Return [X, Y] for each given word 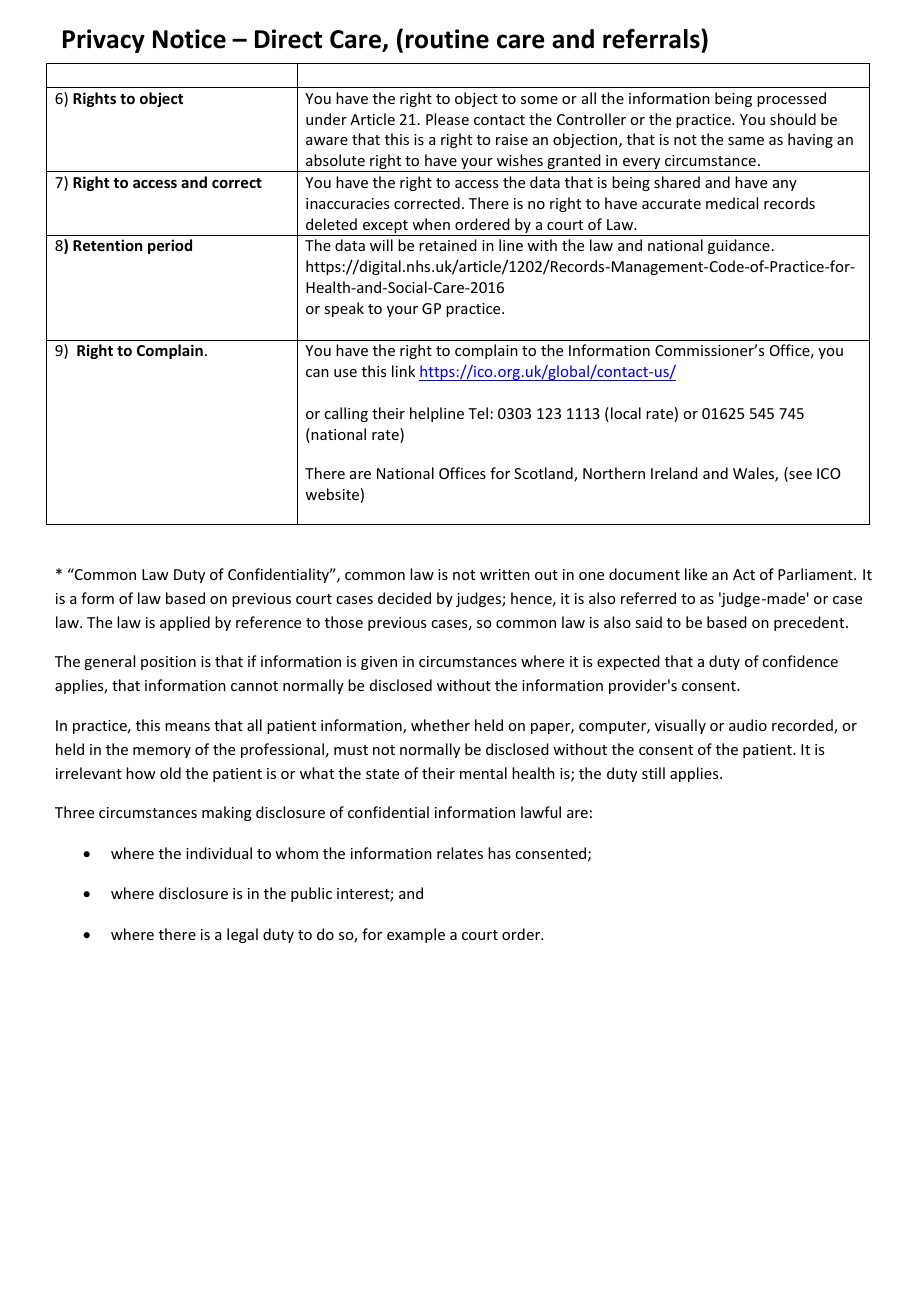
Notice [189, 39]
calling [346, 414]
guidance [739, 246]
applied [185, 623]
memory [162, 752]
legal [242, 935]
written [505, 574]
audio [748, 725]
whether [440, 725]
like [696, 574]
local [626, 413]
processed [791, 99]
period [170, 246]
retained [448, 245]
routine [447, 39]
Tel [478, 413]
